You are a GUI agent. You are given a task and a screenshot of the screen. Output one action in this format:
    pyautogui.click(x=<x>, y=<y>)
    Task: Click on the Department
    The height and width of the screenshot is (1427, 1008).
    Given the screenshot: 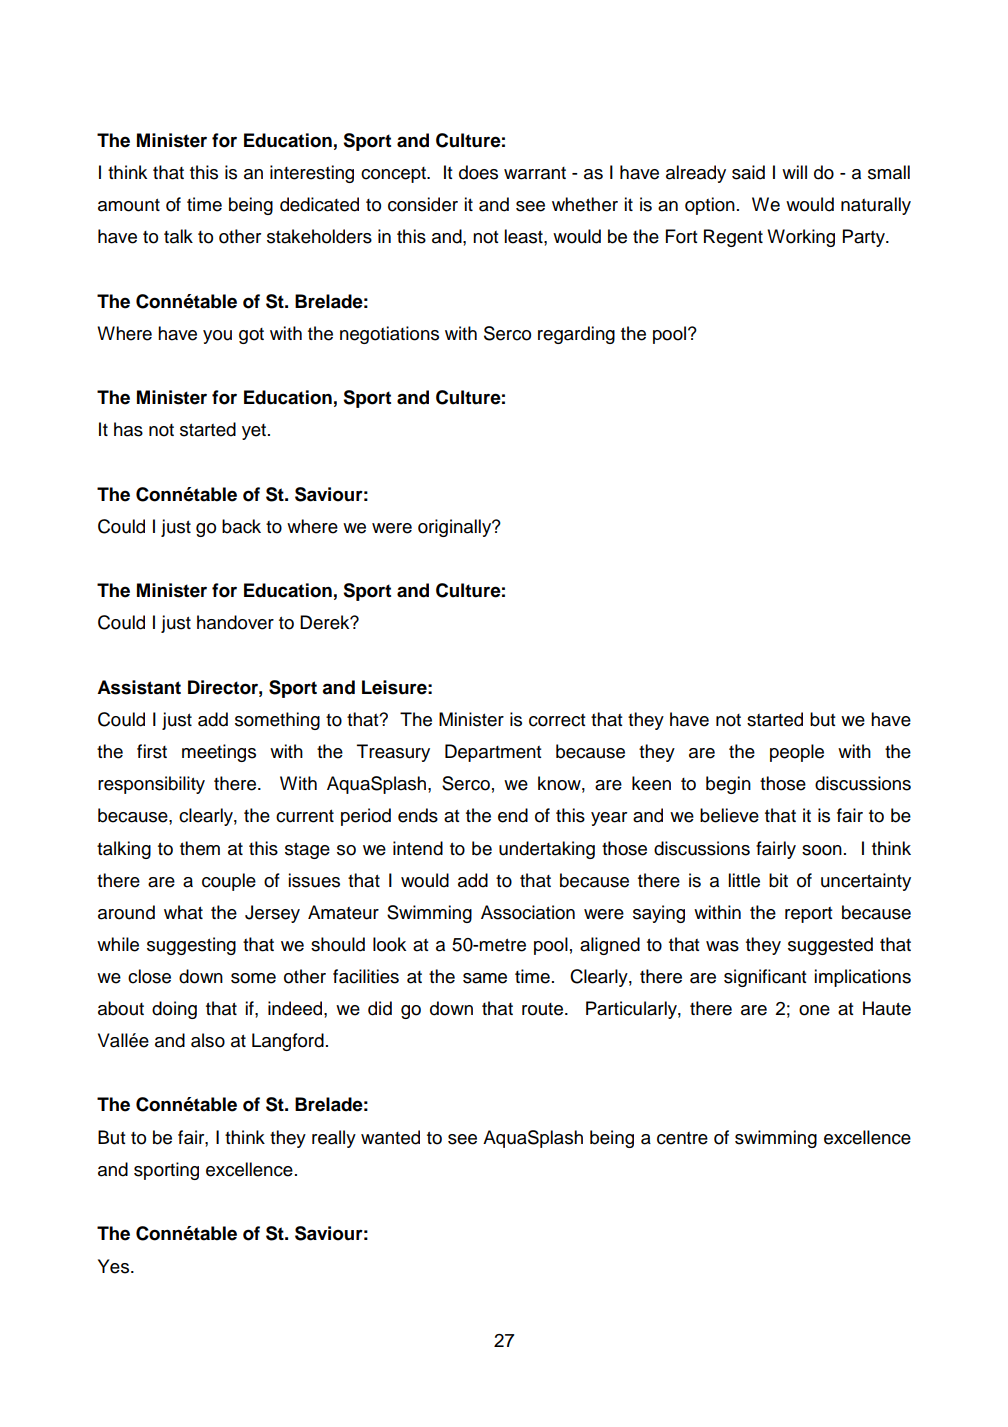 What is the action you would take?
    pyautogui.click(x=493, y=753)
